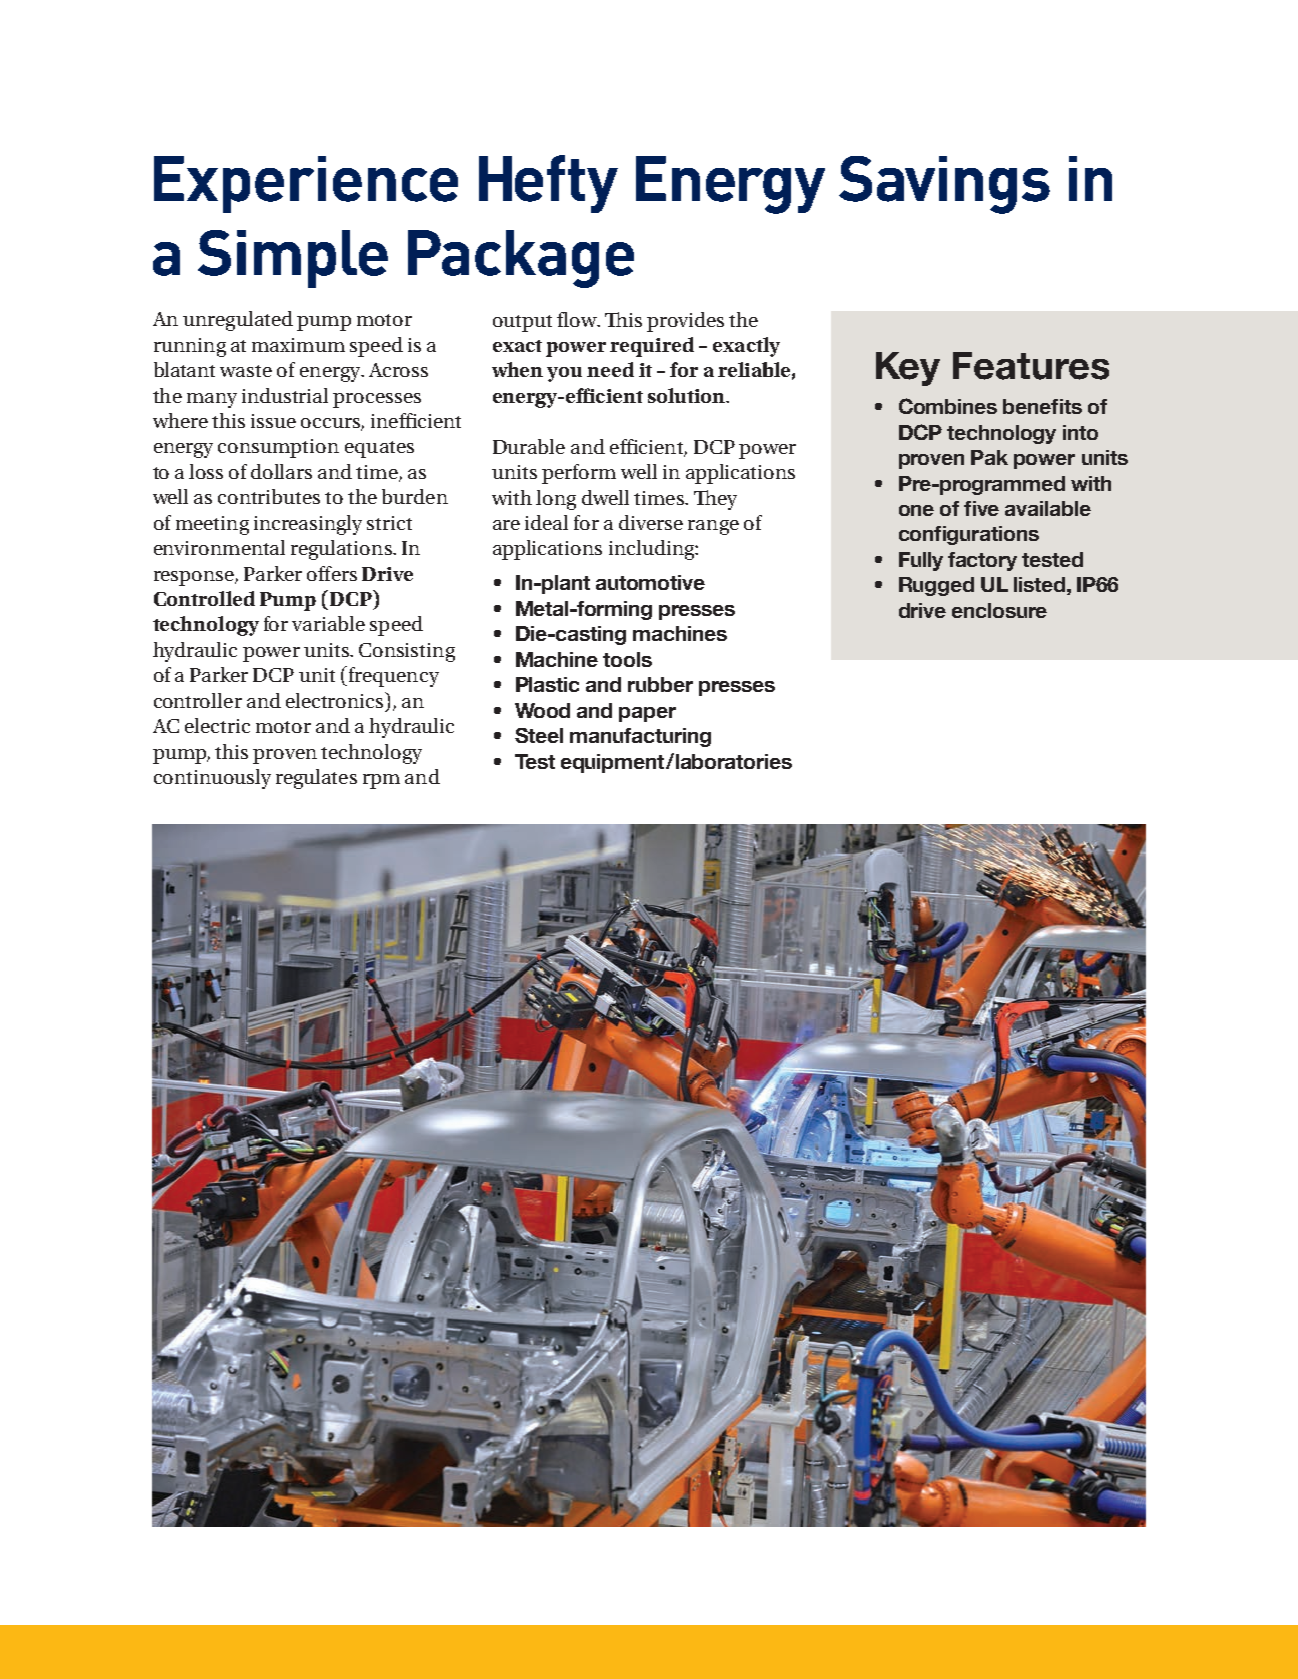  What do you see at coordinates (306, 184) in the document?
I see `Experience` at bounding box center [306, 184].
